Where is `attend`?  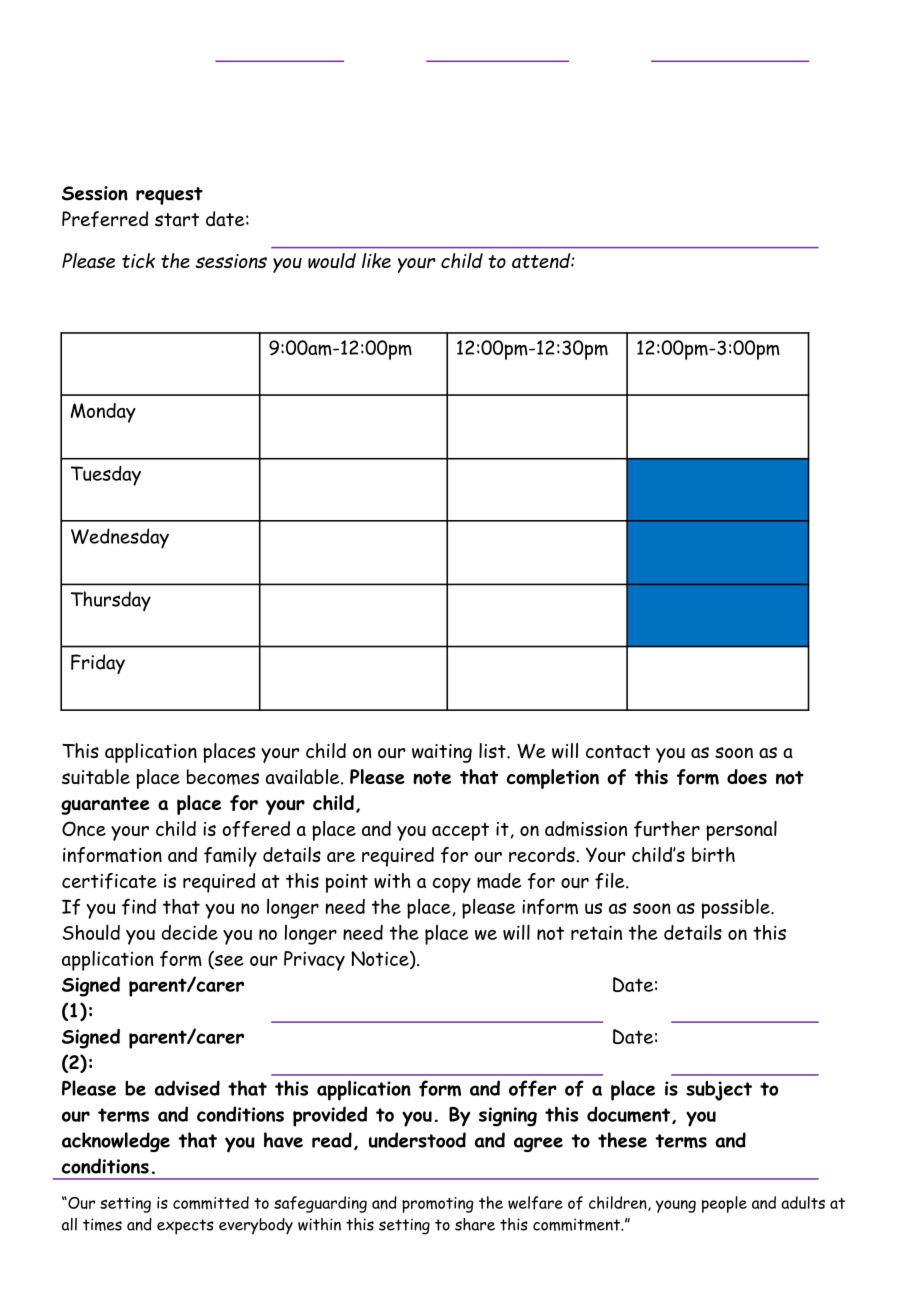
attend is located at coordinates (542, 261).
